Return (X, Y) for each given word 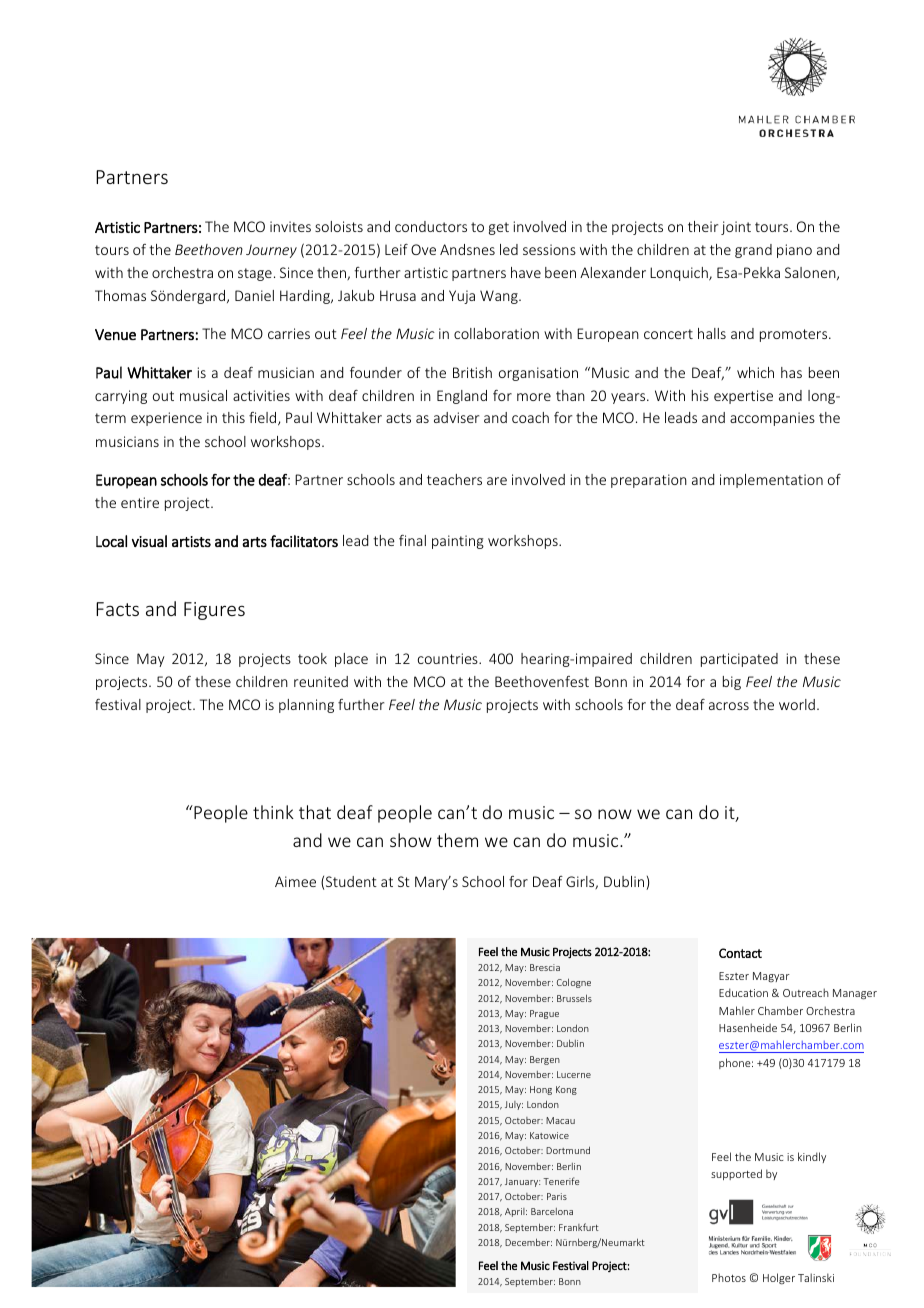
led (509, 249)
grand (753, 251)
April (516, 1212)
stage (255, 274)
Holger (779, 1279)
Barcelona (552, 1211)
